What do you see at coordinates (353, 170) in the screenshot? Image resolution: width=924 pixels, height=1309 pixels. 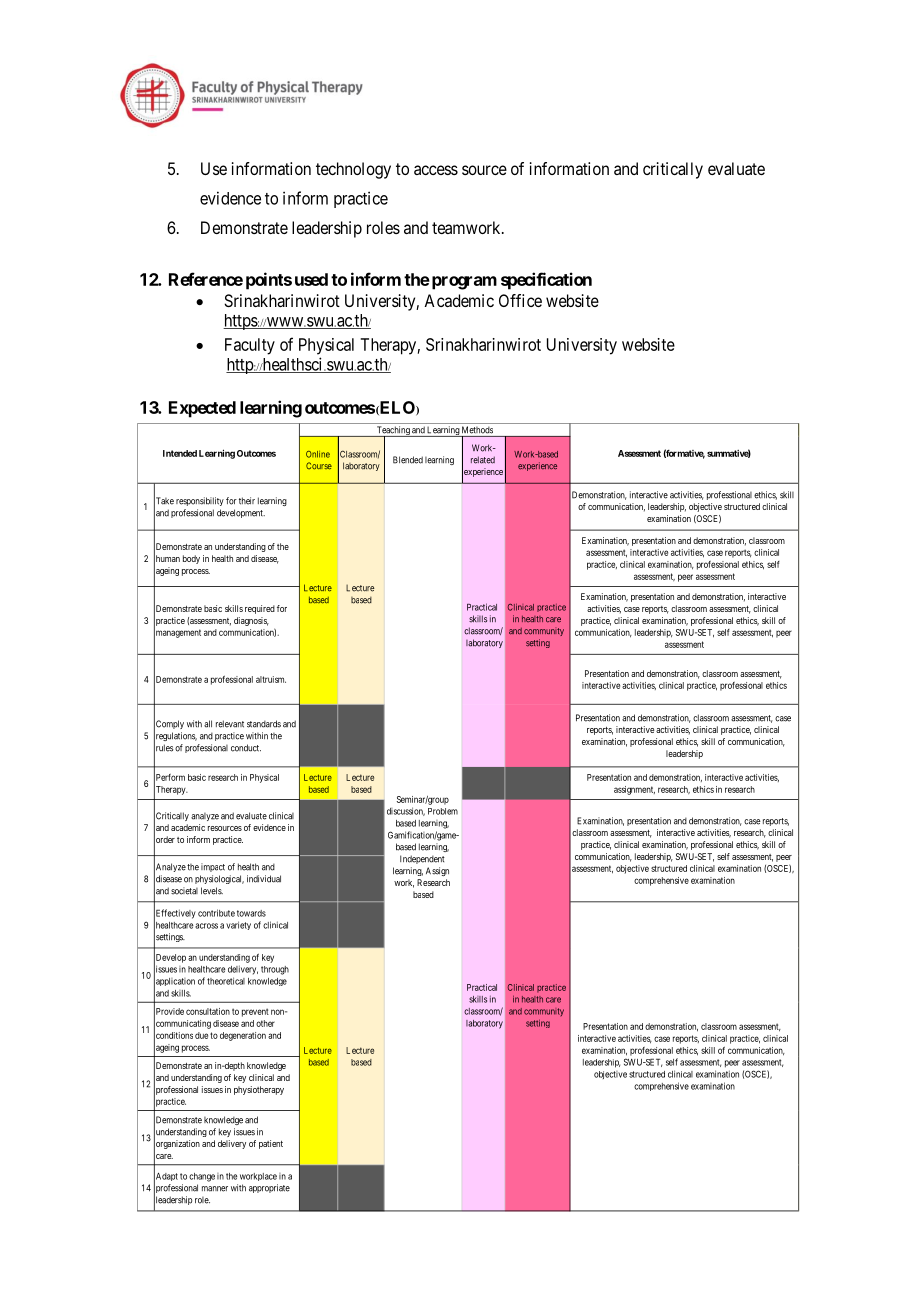 I see `technology` at bounding box center [353, 170].
